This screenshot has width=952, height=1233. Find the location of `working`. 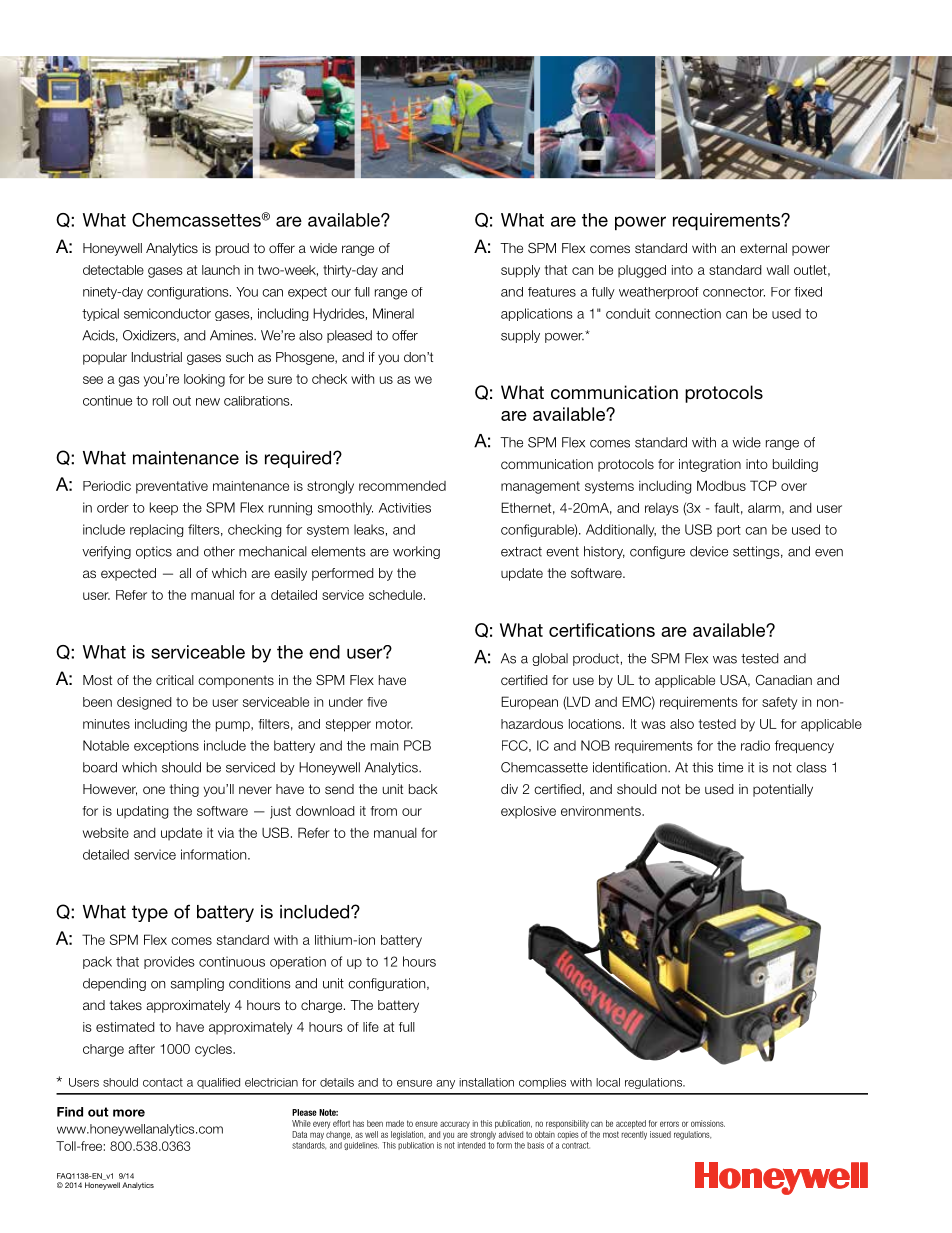

working is located at coordinates (416, 552).
